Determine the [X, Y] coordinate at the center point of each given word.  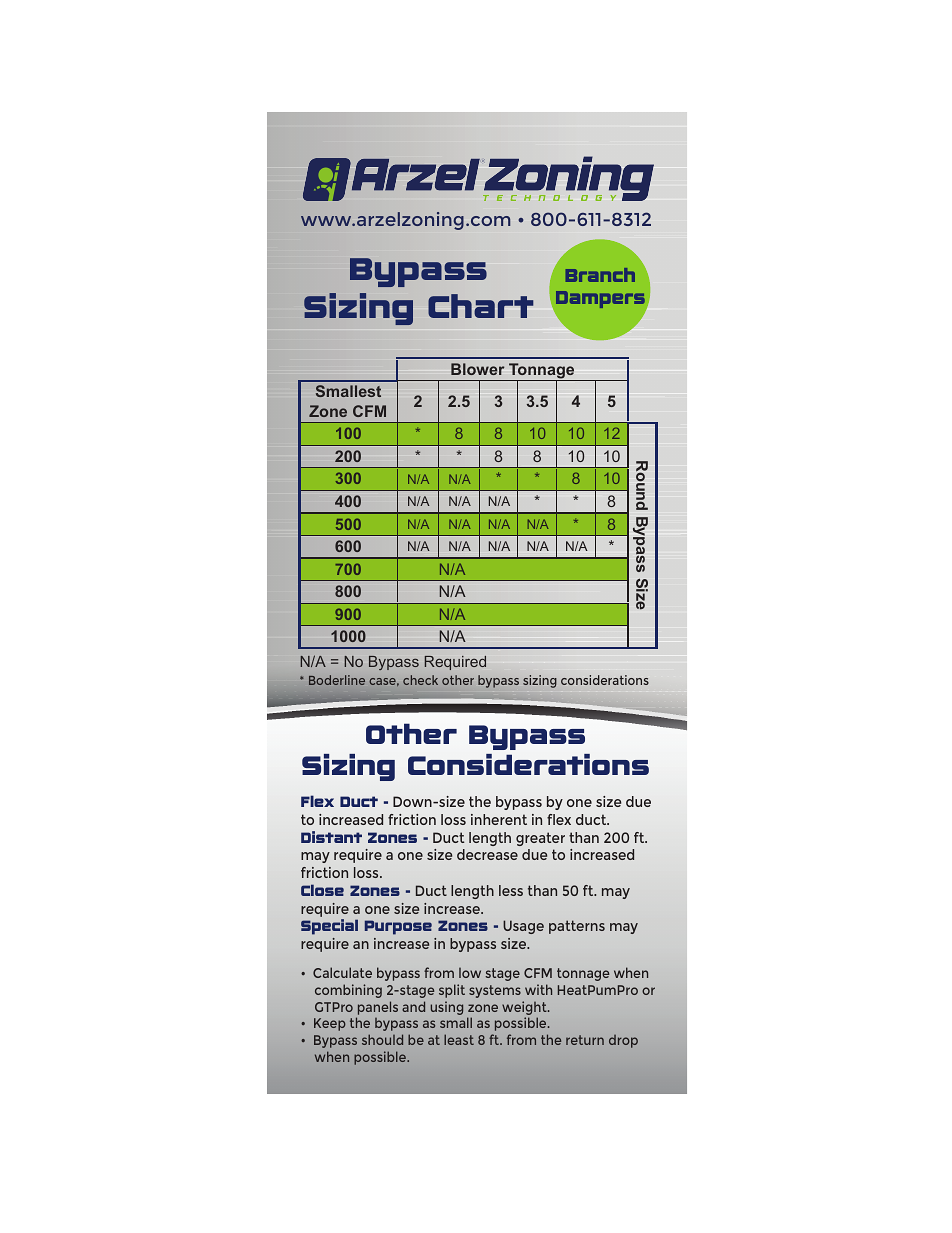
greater [540, 839]
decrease [487, 854]
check [420, 680]
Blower [477, 369]
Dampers [601, 301]
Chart [480, 306]
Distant [331, 837]
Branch [600, 275]
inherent [499, 819]
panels [378, 1008]
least [459, 1039]
